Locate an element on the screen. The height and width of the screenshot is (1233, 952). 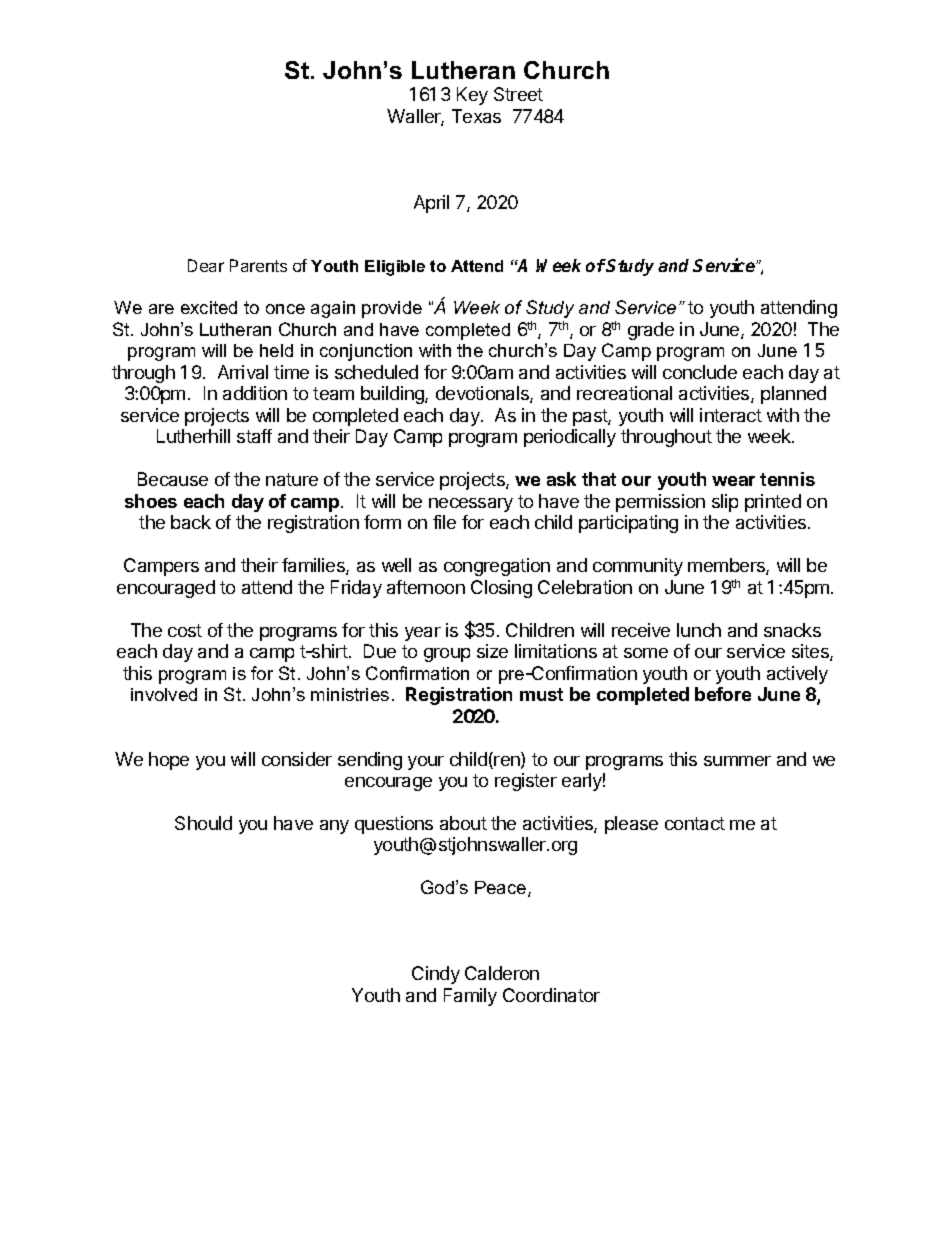
Street is located at coordinates (518, 94).
